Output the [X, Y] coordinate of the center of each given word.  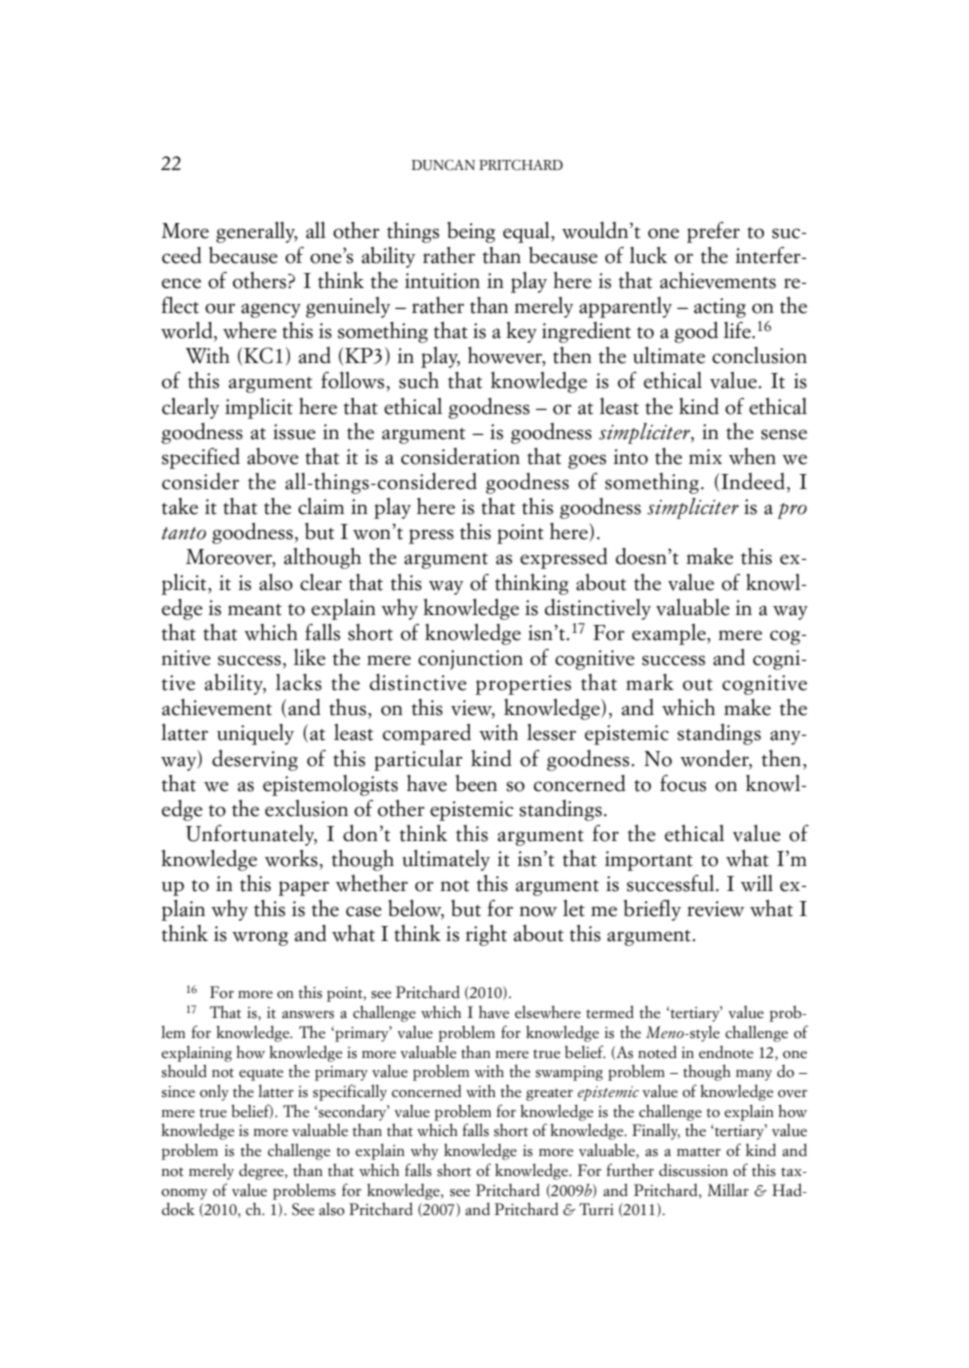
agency [271, 310]
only [214, 1092]
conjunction [470, 660]
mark [650, 682]
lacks [299, 682]
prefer [713, 232]
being [471, 232]
